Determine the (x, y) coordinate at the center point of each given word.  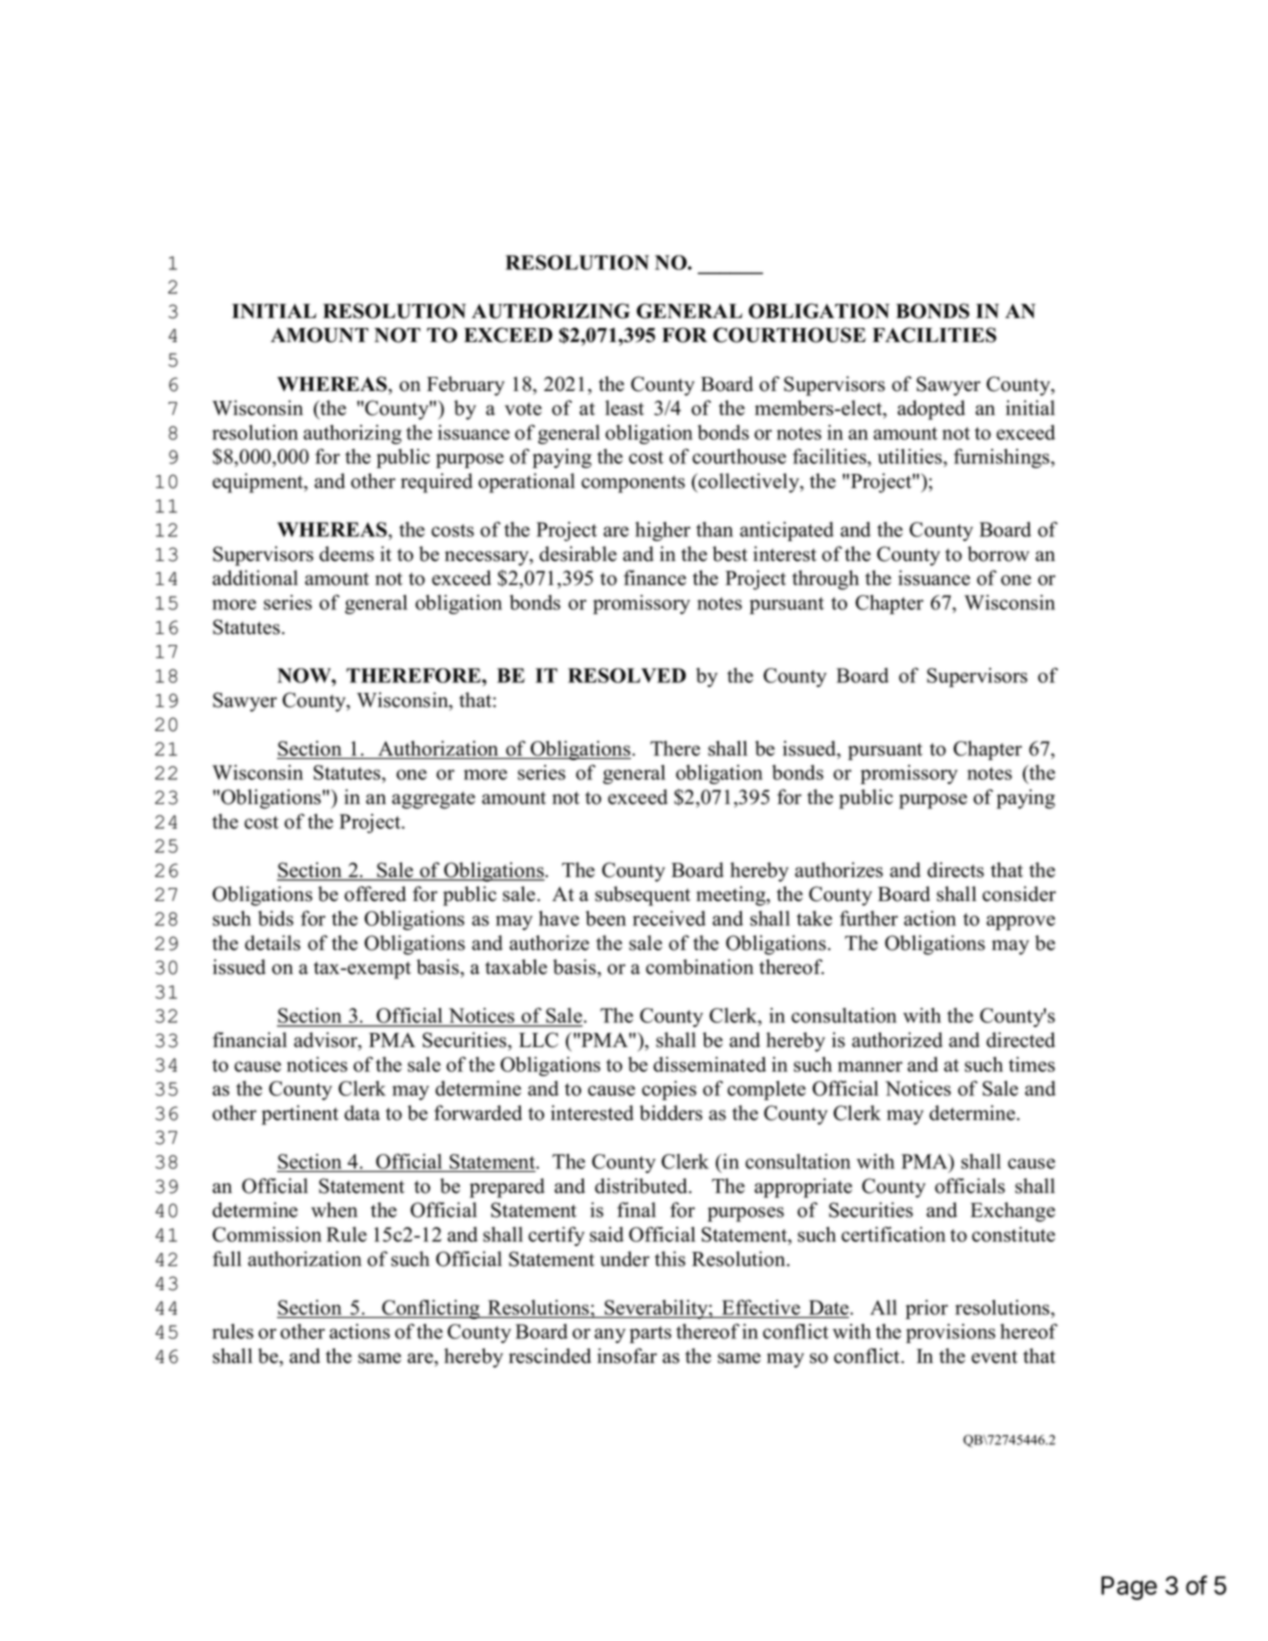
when (334, 1210)
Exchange (1013, 1212)
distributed (642, 1186)
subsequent (643, 896)
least (624, 408)
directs (955, 870)
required (437, 483)
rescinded (550, 1356)
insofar (627, 1356)
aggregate (433, 800)
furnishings (1003, 458)
